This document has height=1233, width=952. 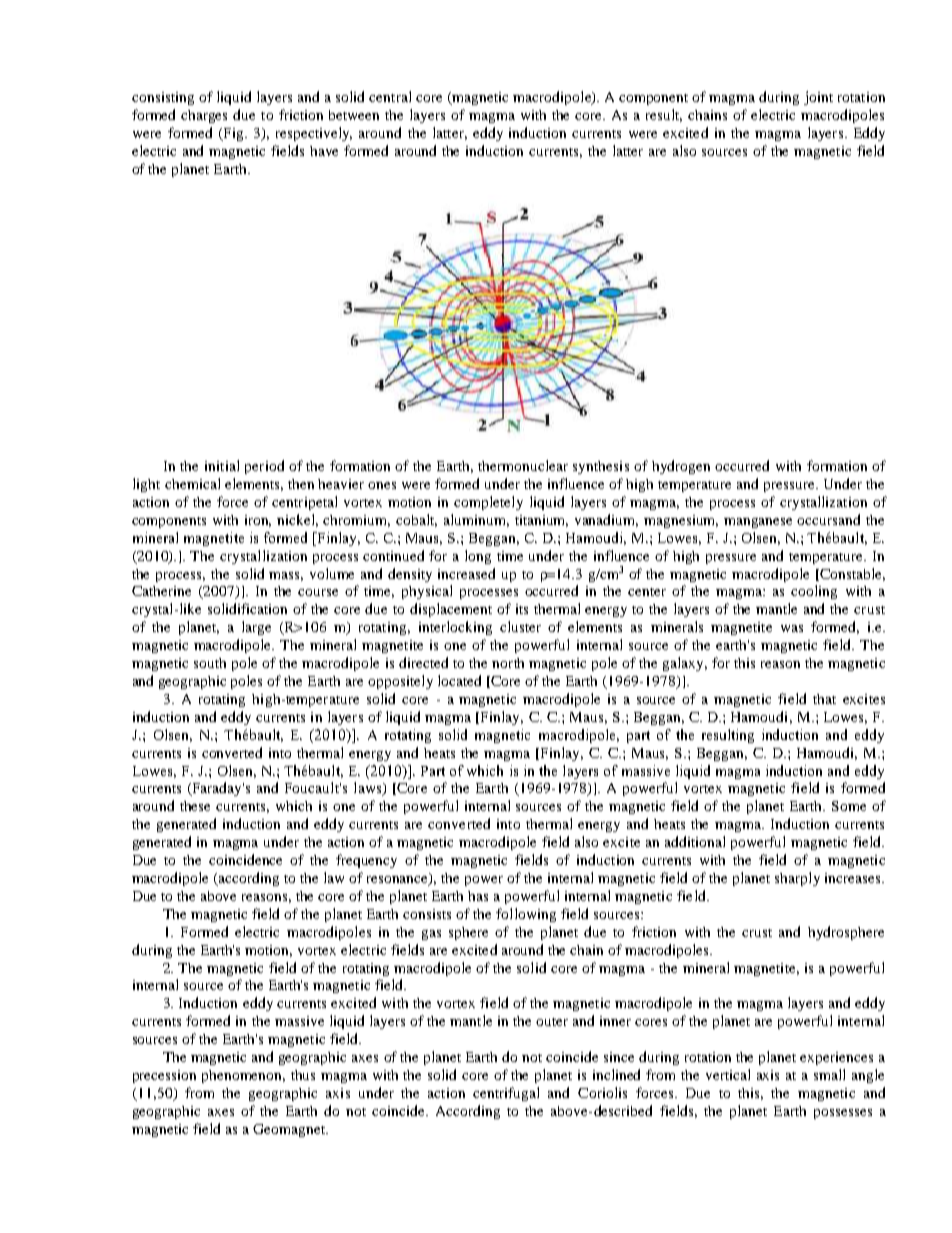 I want to click on central, so click(x=390, y=96).
